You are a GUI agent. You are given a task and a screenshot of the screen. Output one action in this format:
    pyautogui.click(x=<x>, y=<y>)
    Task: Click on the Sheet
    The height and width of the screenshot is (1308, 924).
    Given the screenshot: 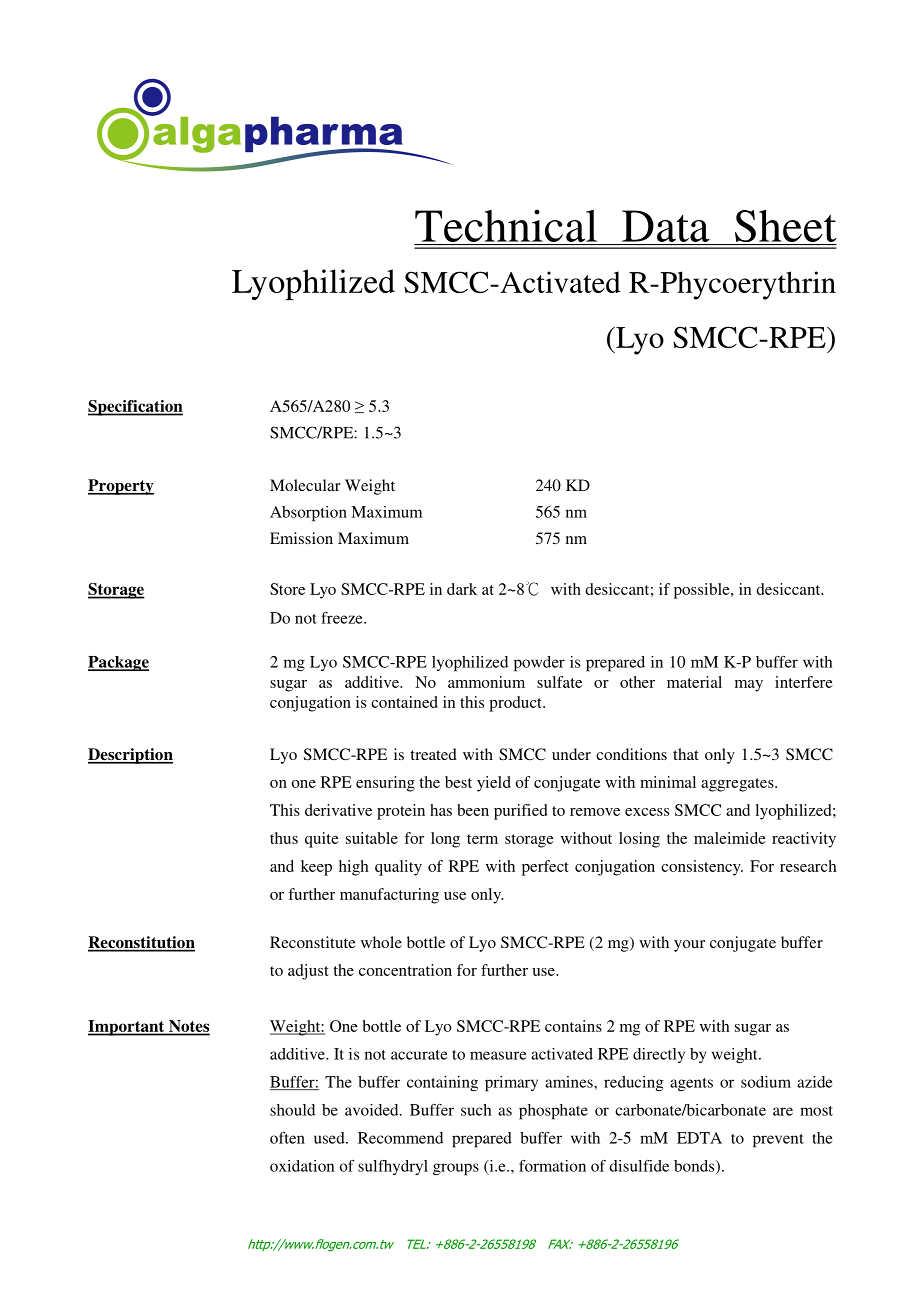 What is the action you would take?
    pyautogui.click(x=786, y=225)
